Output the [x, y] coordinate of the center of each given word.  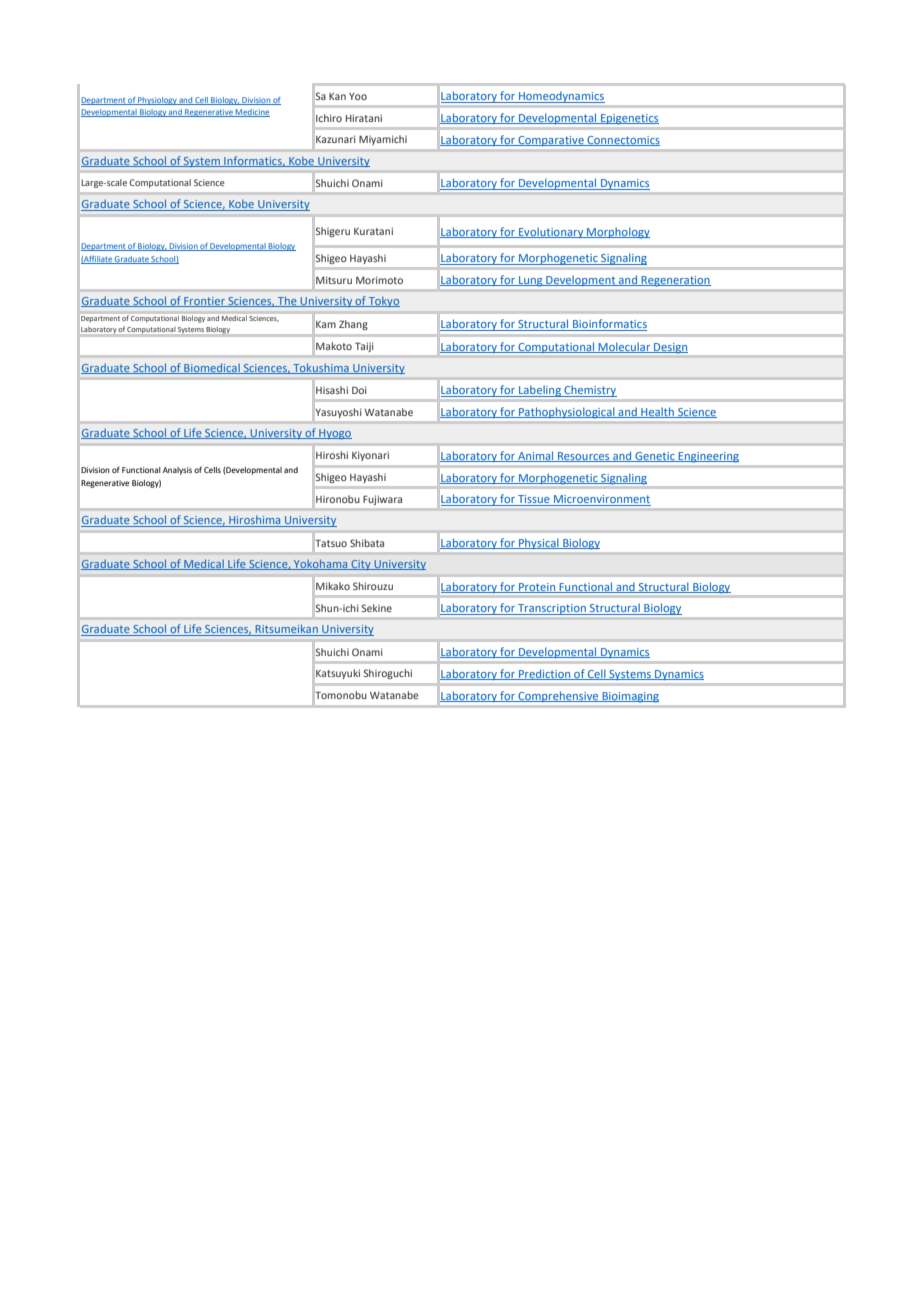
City [361, 565]
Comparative [551, 141]
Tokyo [383, 301]
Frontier [204, 302]
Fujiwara [382, 500]
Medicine [252, 113]
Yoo [358, 96]
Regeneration [675, 281]
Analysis [177, 471]
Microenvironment [601, 500]
